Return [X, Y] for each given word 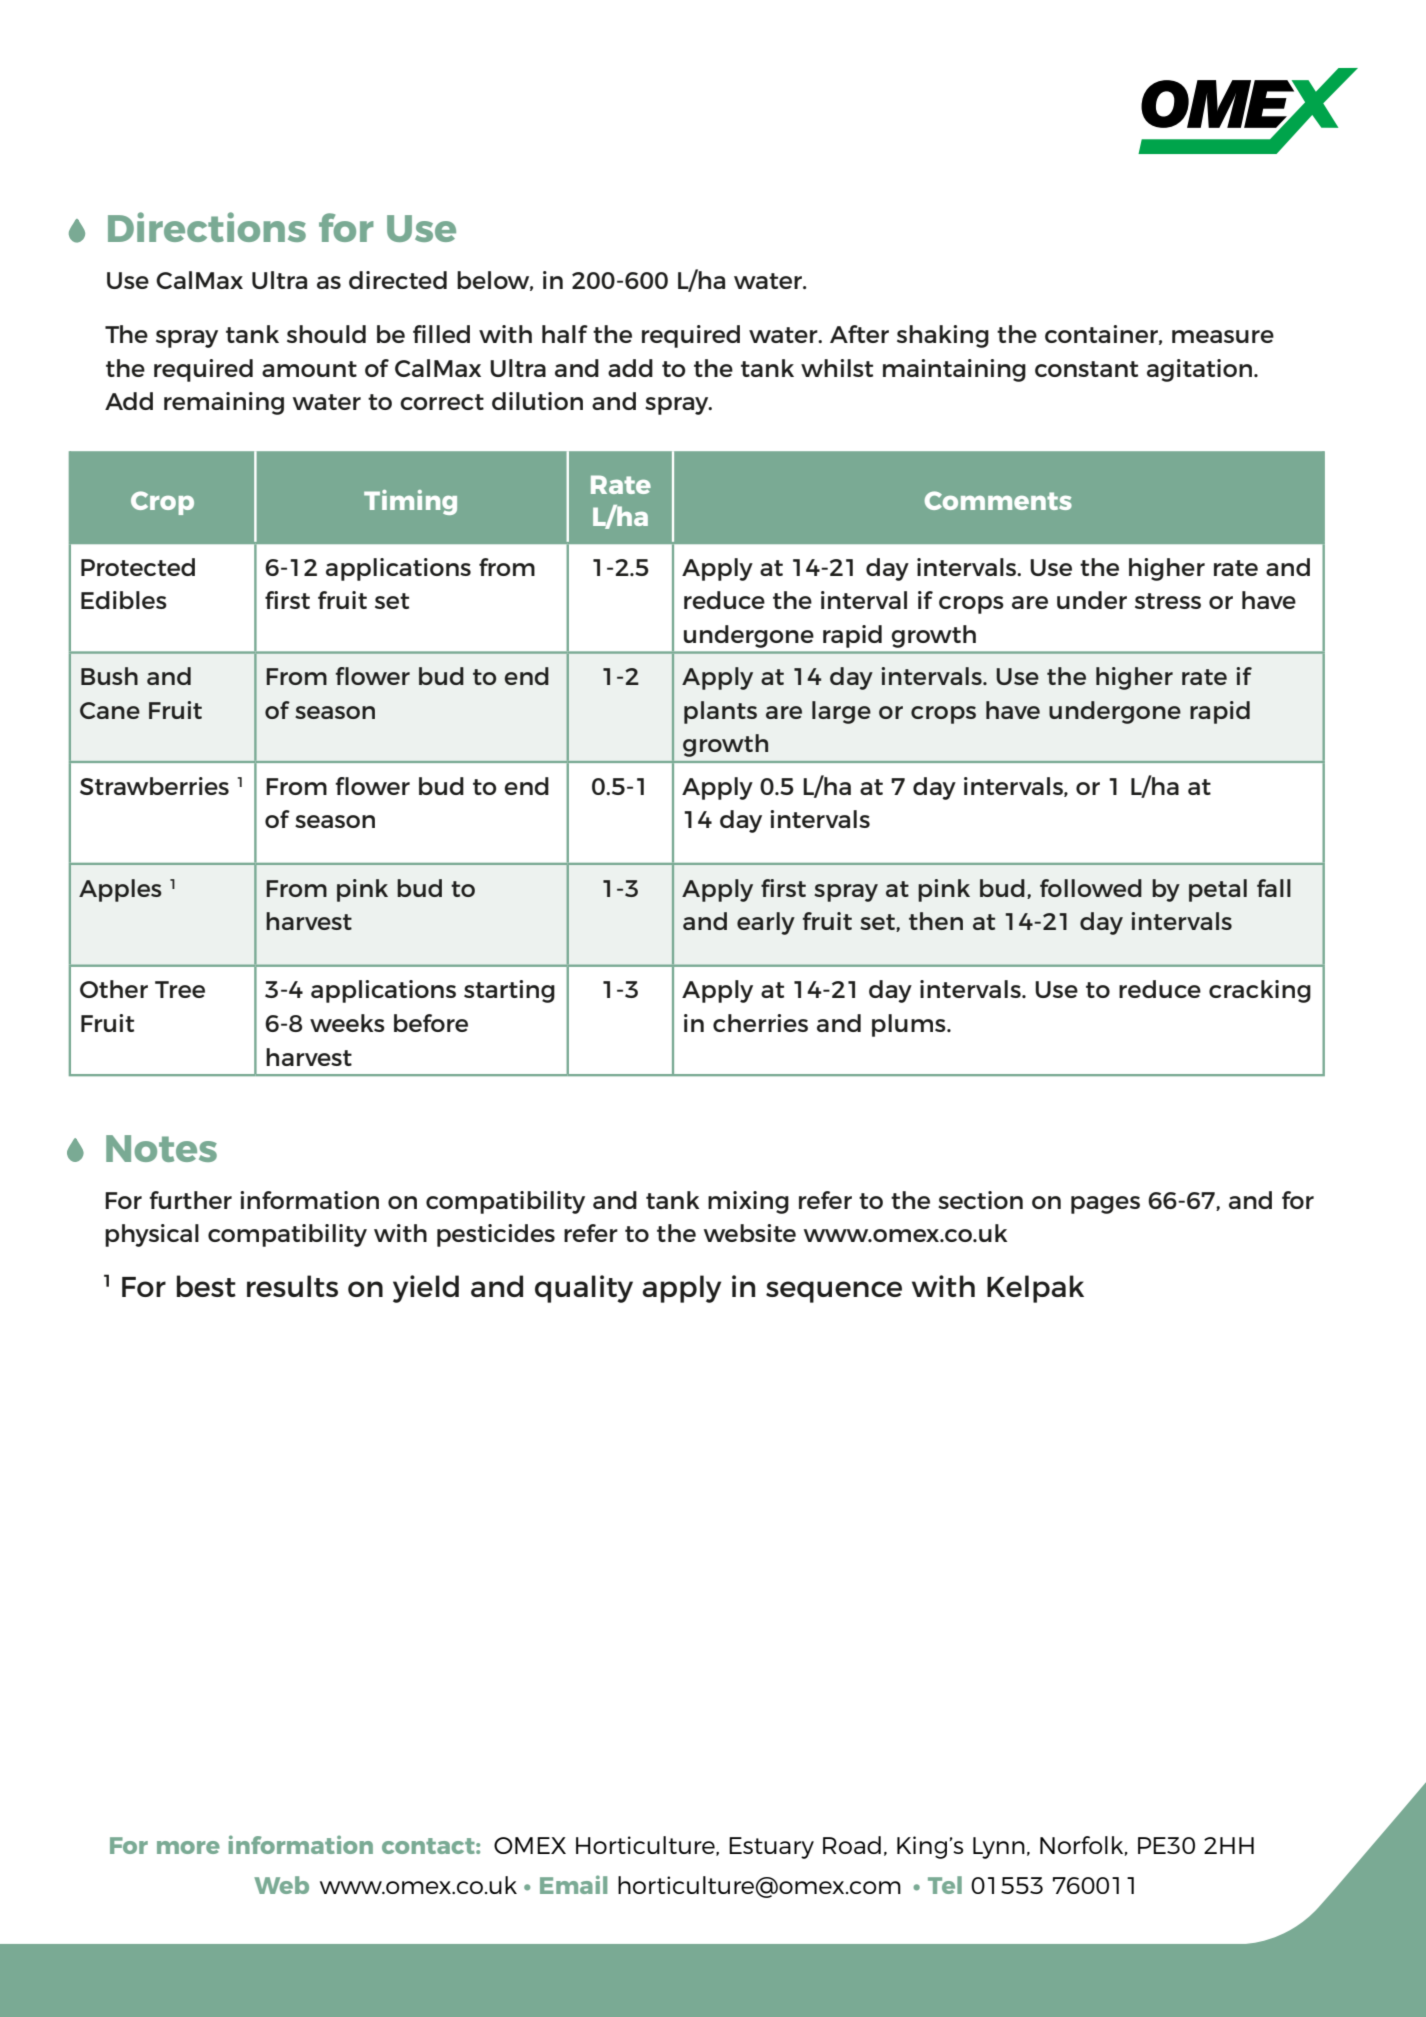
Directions [207, 227]
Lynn [999, 1848]
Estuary [771, 1848]
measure [1223, 336]
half [565, 334]
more [188, 1847]
